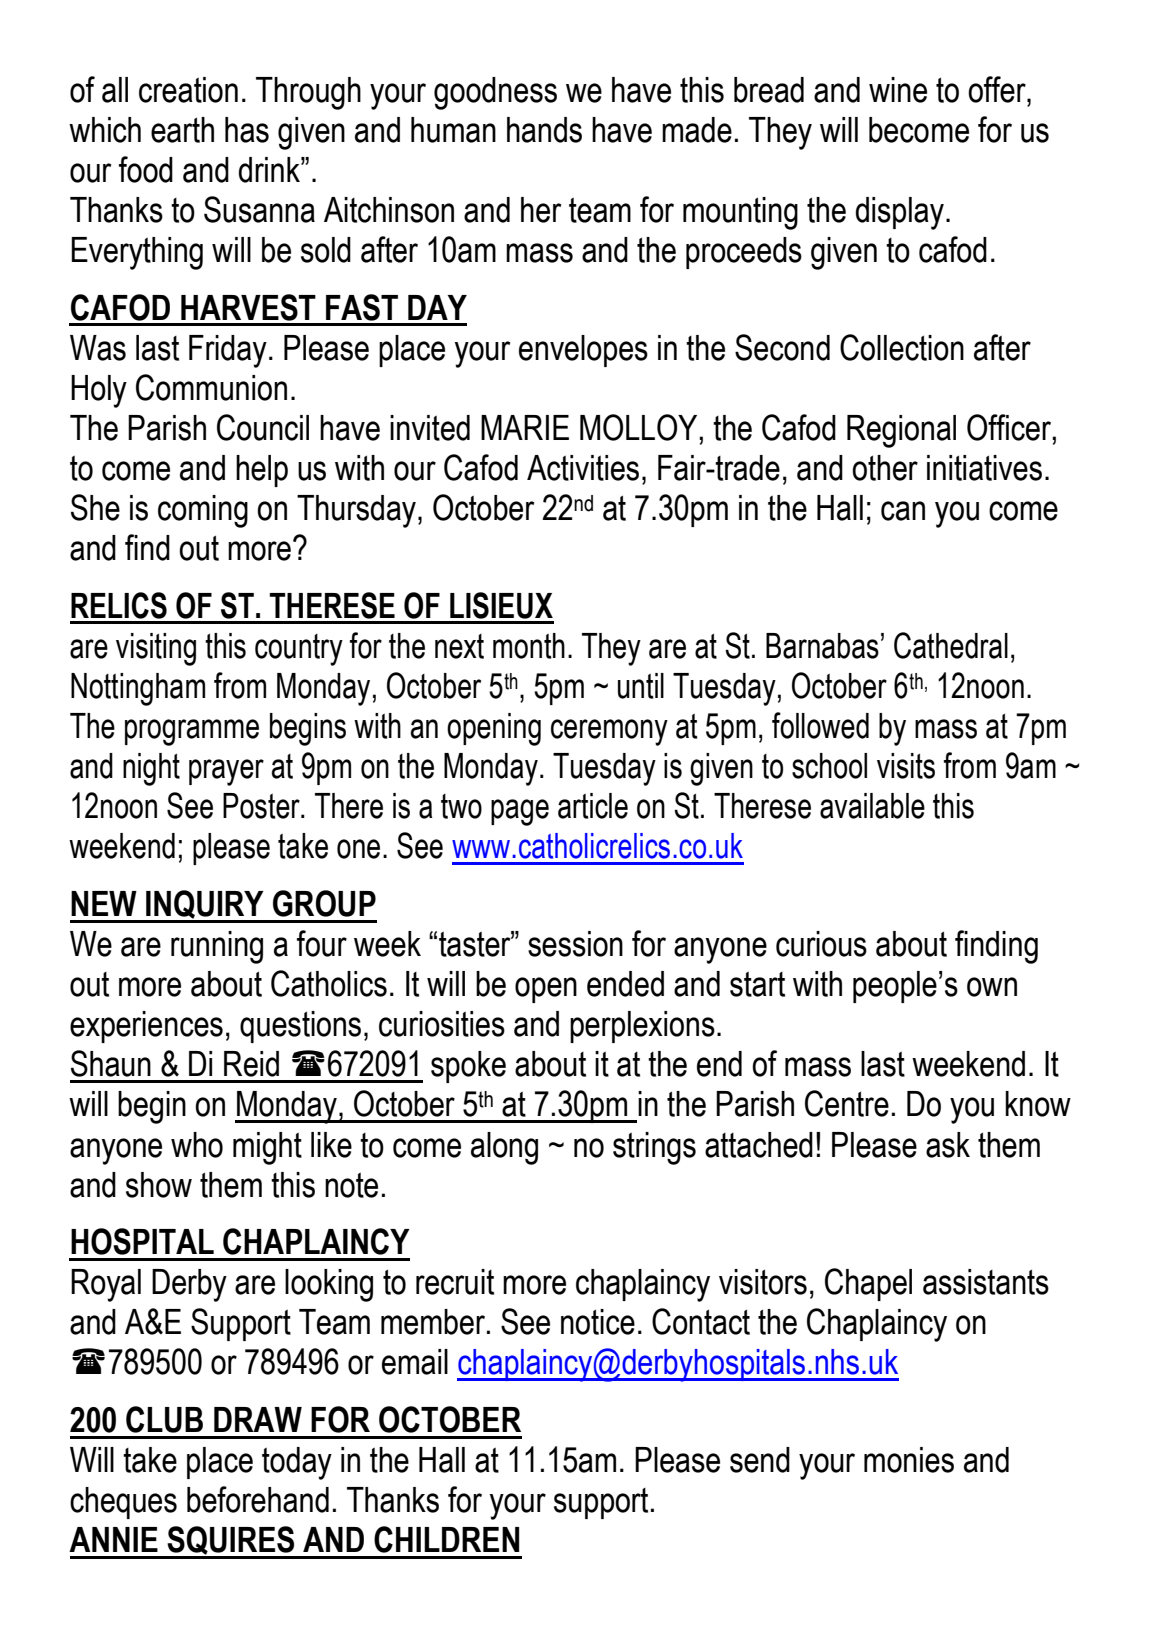  What do you see at coordinates (446, 1539) in the page?
I see `CHILDREN` at bounding box center [446, 1539].
